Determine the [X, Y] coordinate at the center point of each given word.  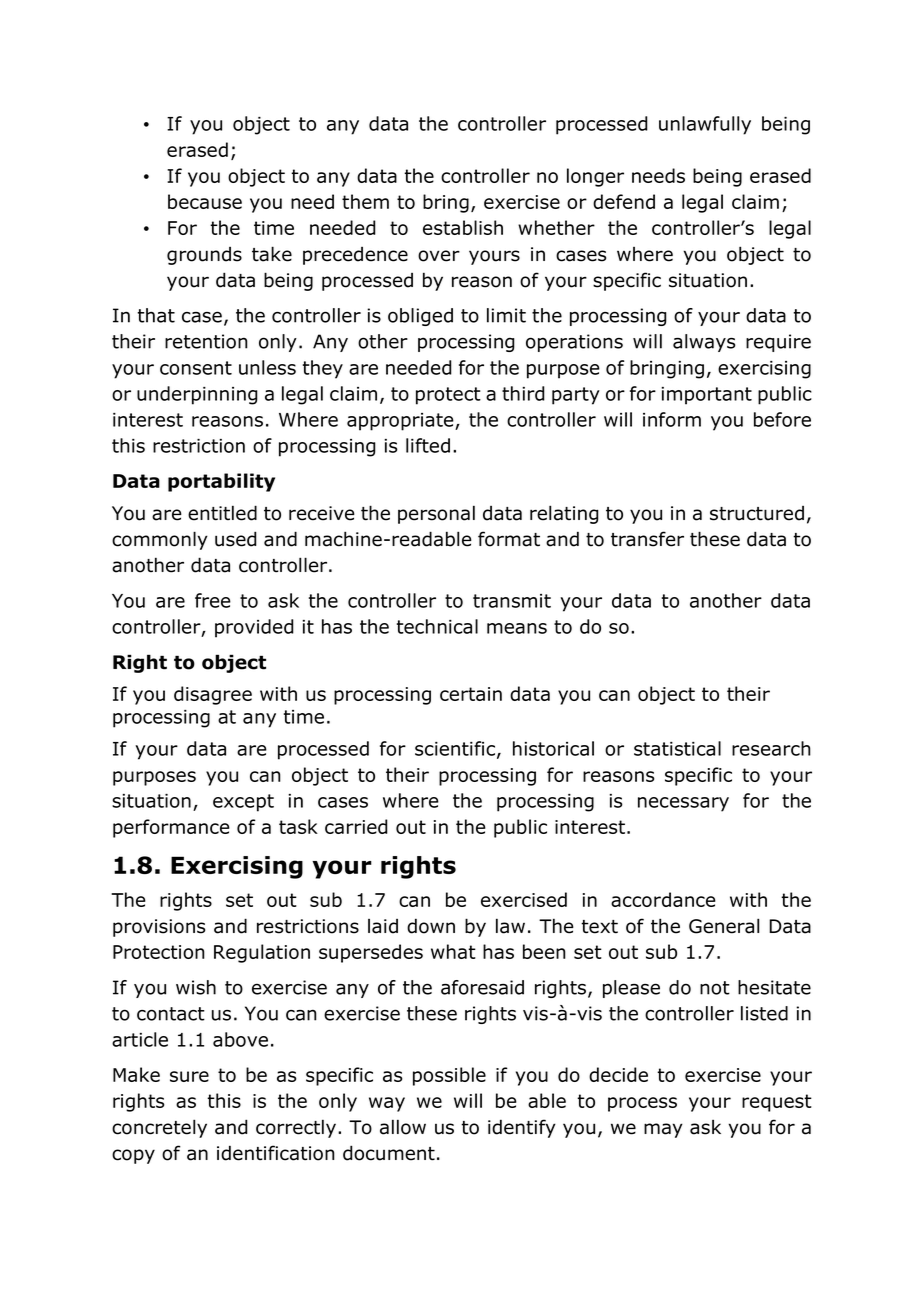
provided [254, 628]
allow [403, 1127]
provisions [159, 928]
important [707, 396]
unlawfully [705, 125]
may [663, 1130]
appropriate [401, 422]
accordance [663, 899]
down [431, 926]
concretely [159, 1128]
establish [463, 227]
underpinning [197, 395]
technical [437, 626]
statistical [677, 748]
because [205, 201]
